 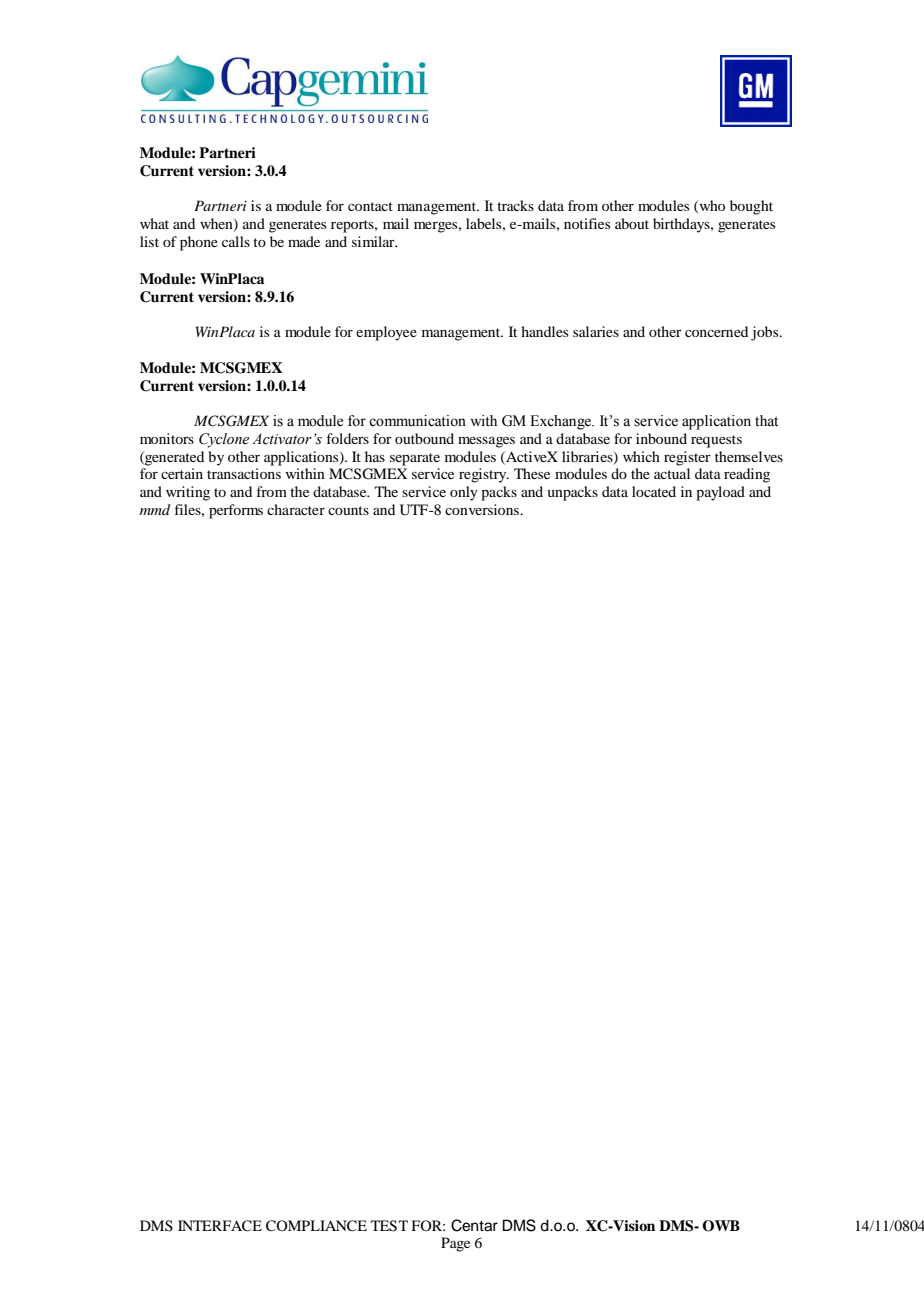 What do you see at coordinates (720, 493) in the screenshot?
I see `payload` at bounding box center [720, 493].
